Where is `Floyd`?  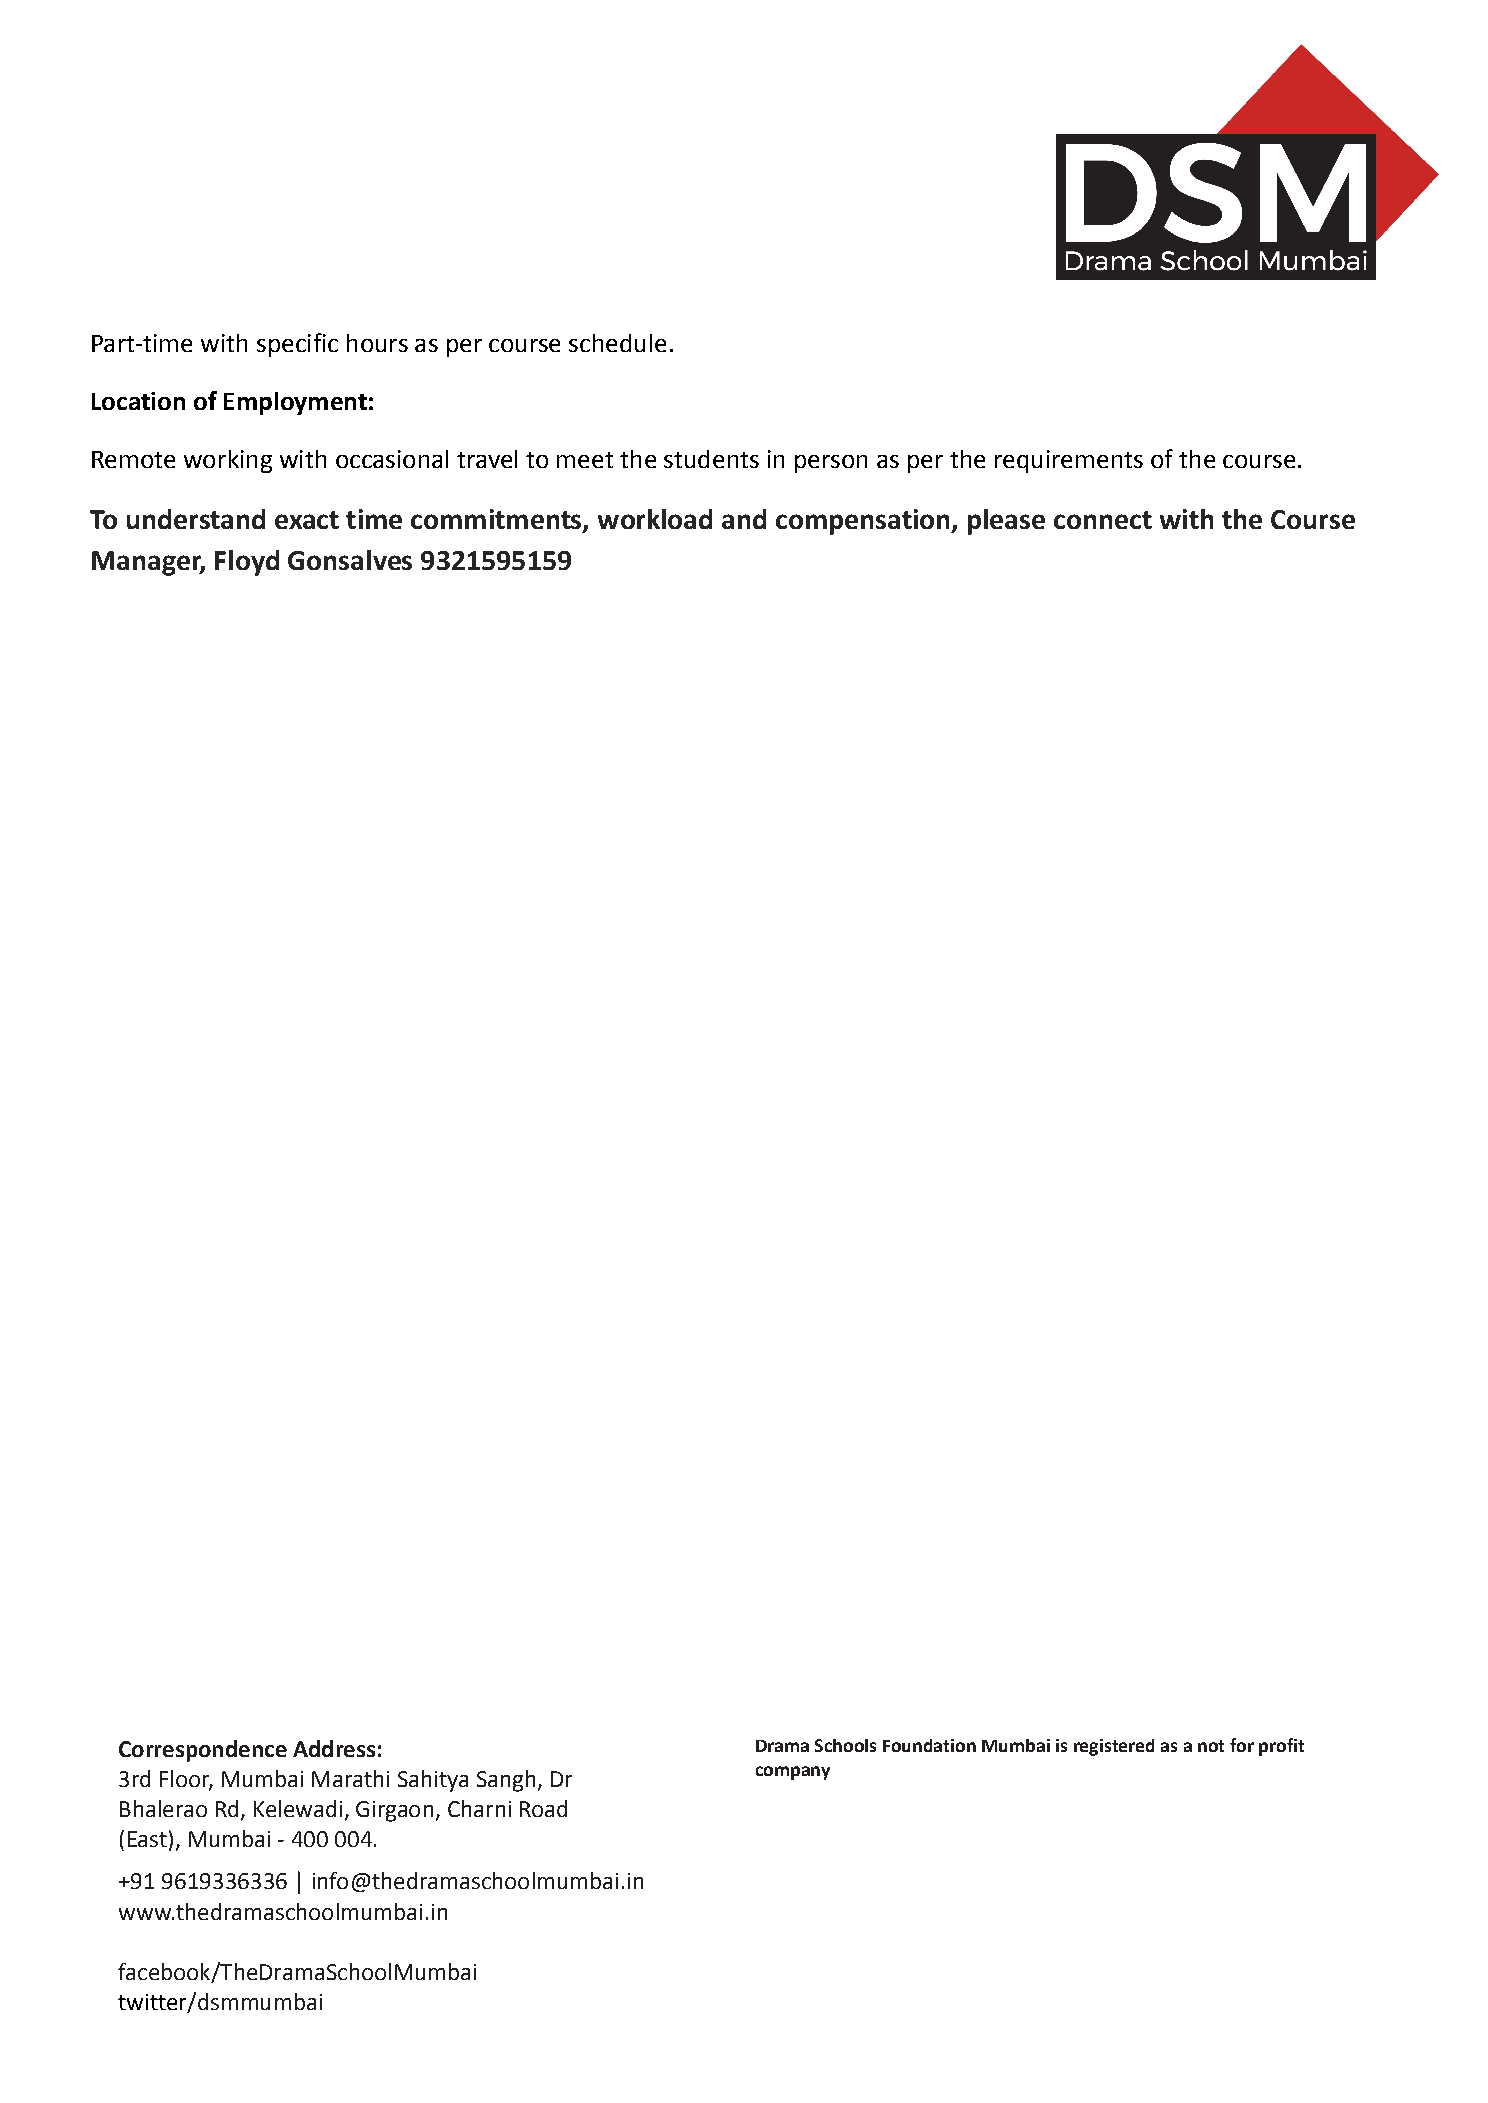 Floyd is located at coordinates (247, 563).
